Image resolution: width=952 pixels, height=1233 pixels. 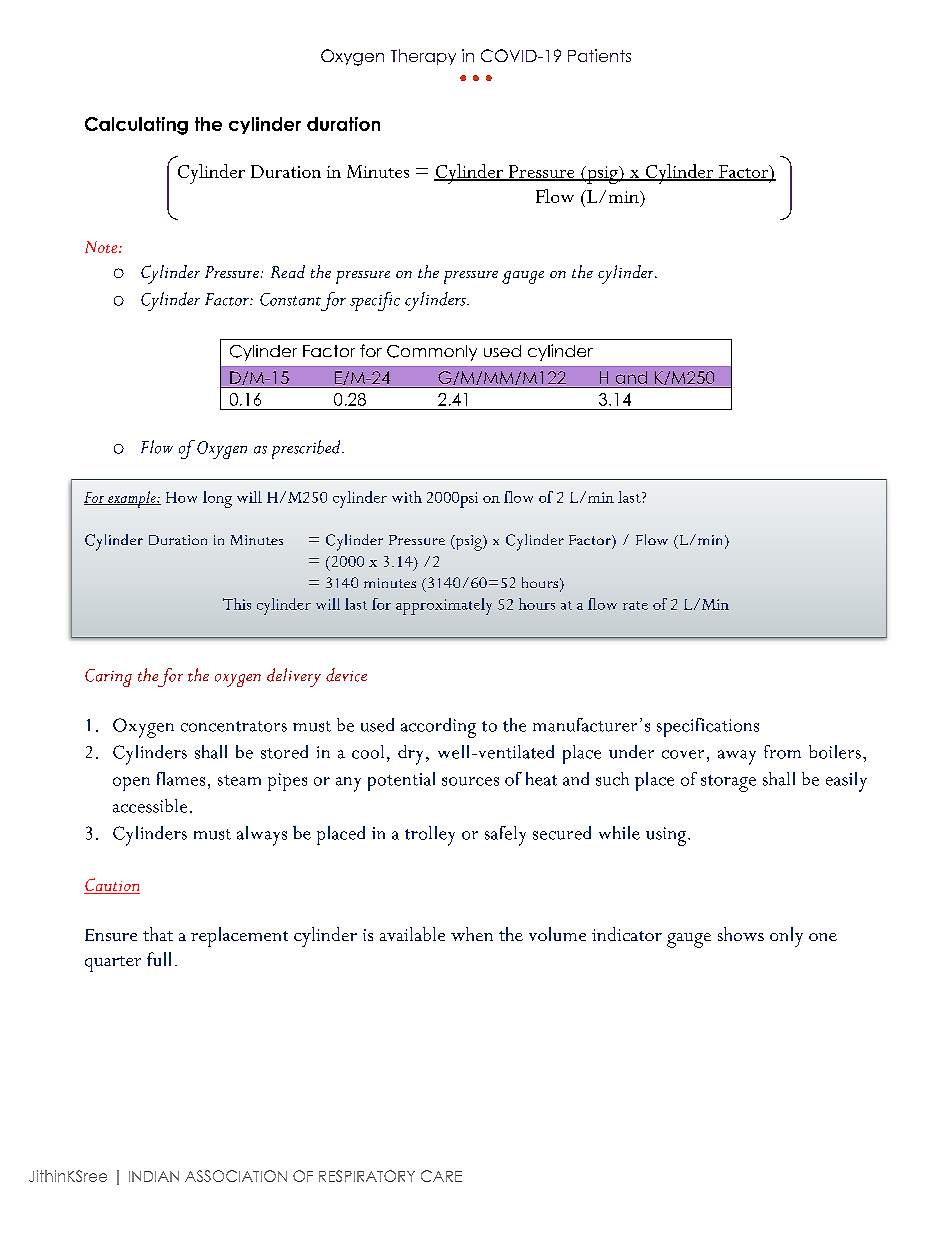 I want to click on INDIAN, so click(x=154, y=1176).
